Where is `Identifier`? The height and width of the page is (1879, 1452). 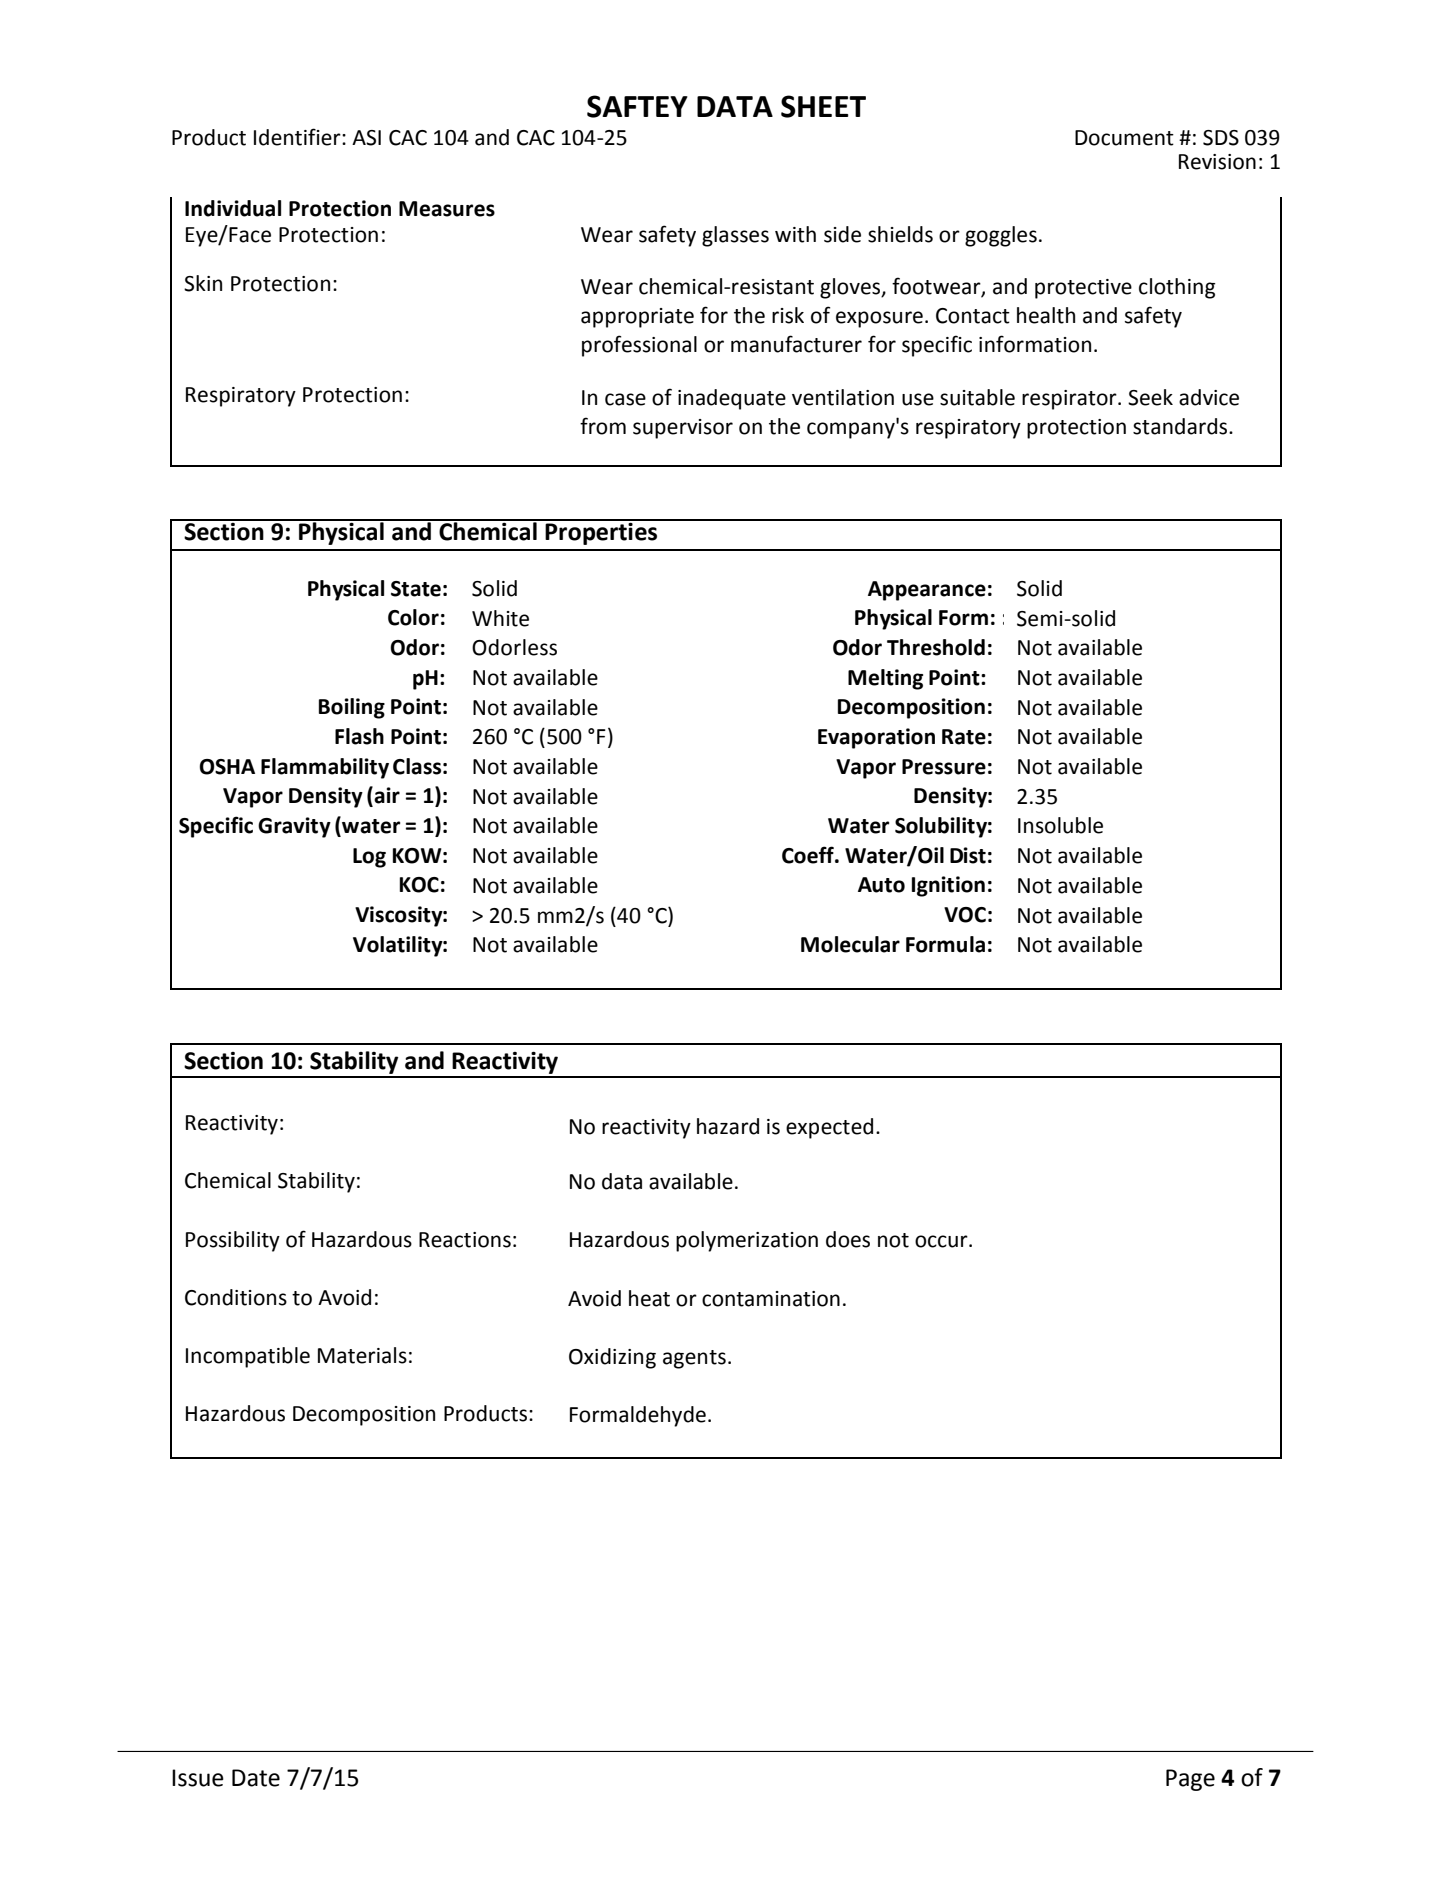 Identifier is located at coordinates (298, 137).
